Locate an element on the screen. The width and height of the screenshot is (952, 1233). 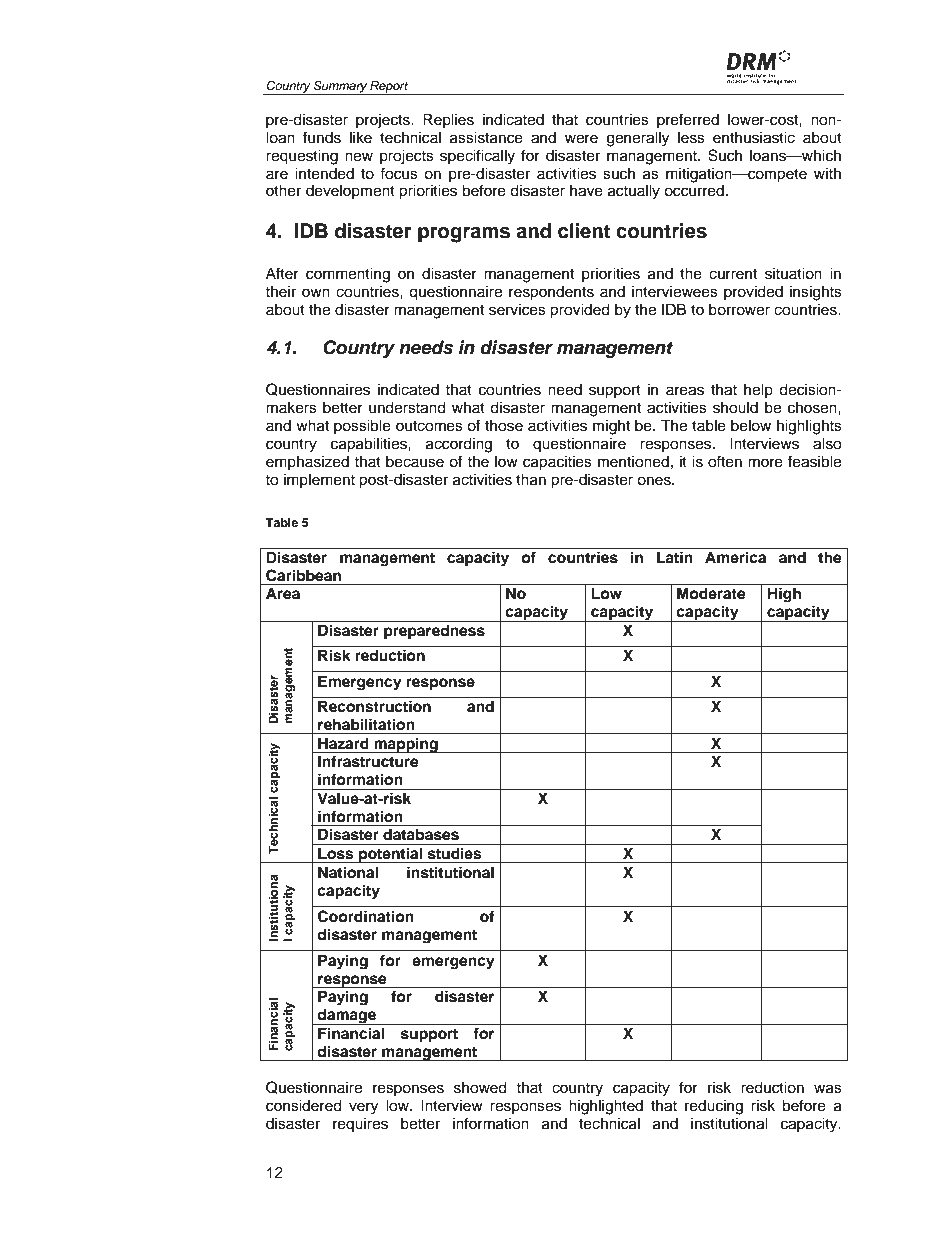
help is located at coordinates (758, 390).
